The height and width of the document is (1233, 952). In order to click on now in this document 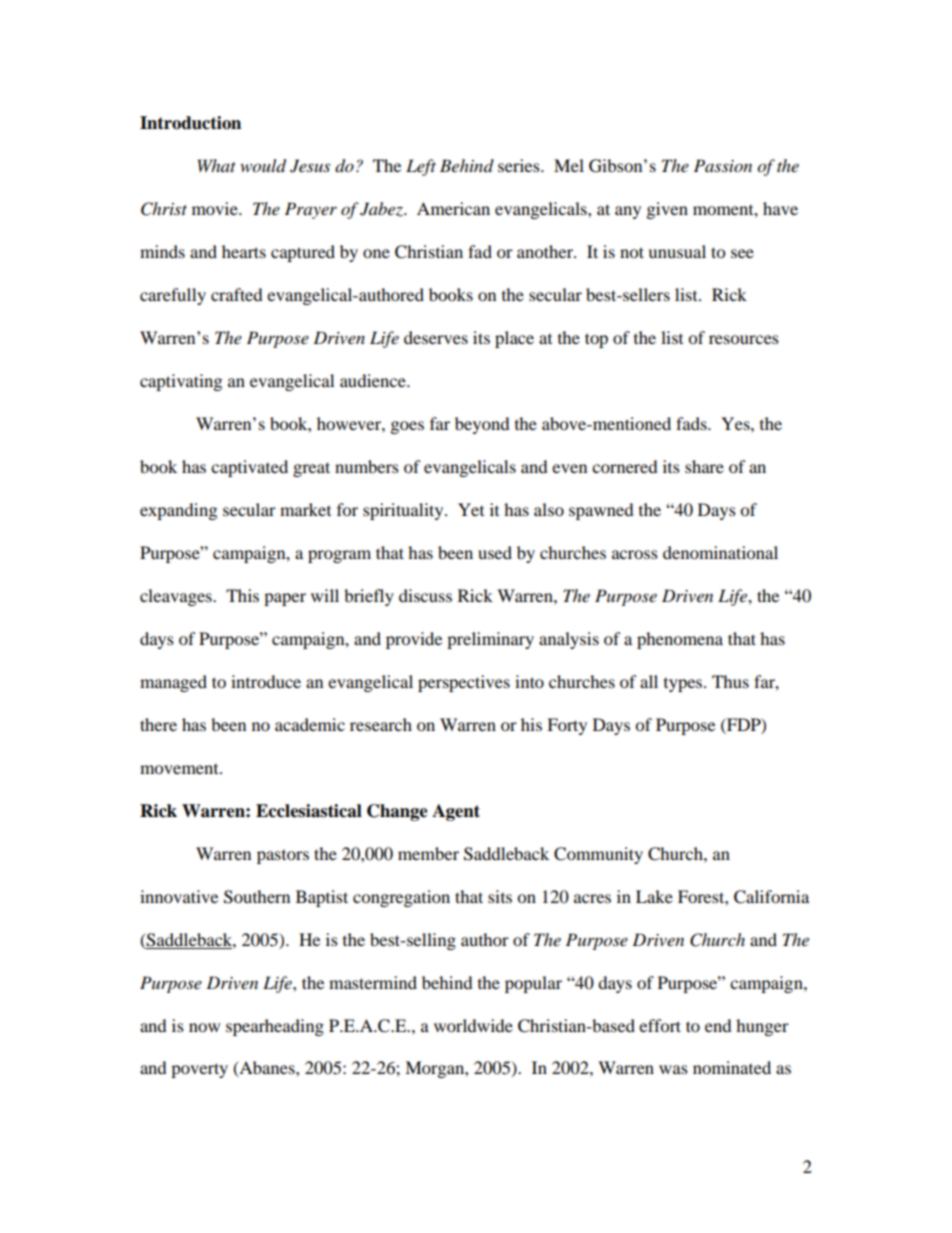, I will do `click(204, 1027)`.
